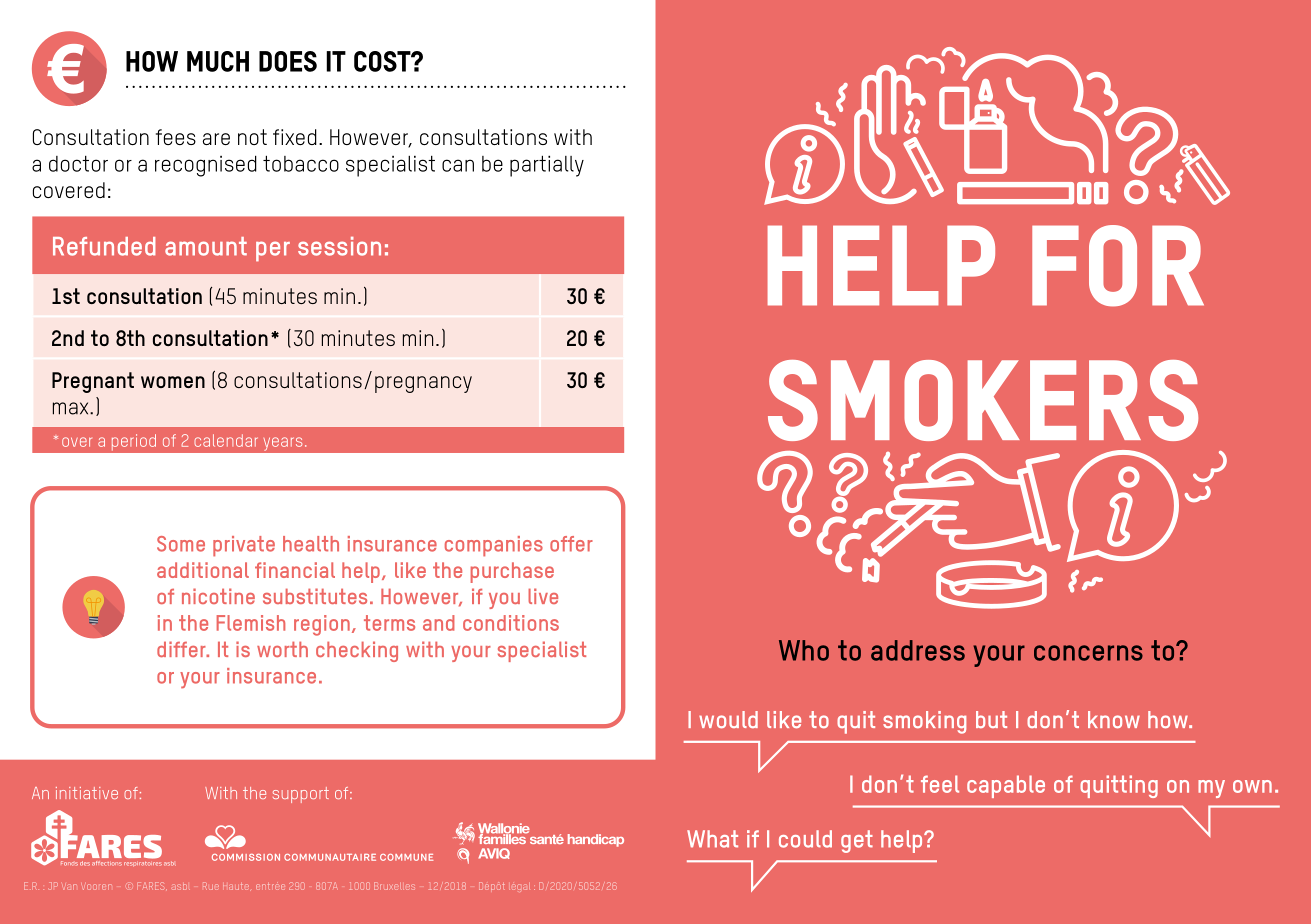  What do you see at coordinates (211, 886) in the screenshot?
I see `Rue` at bounding box center [211, 886].
